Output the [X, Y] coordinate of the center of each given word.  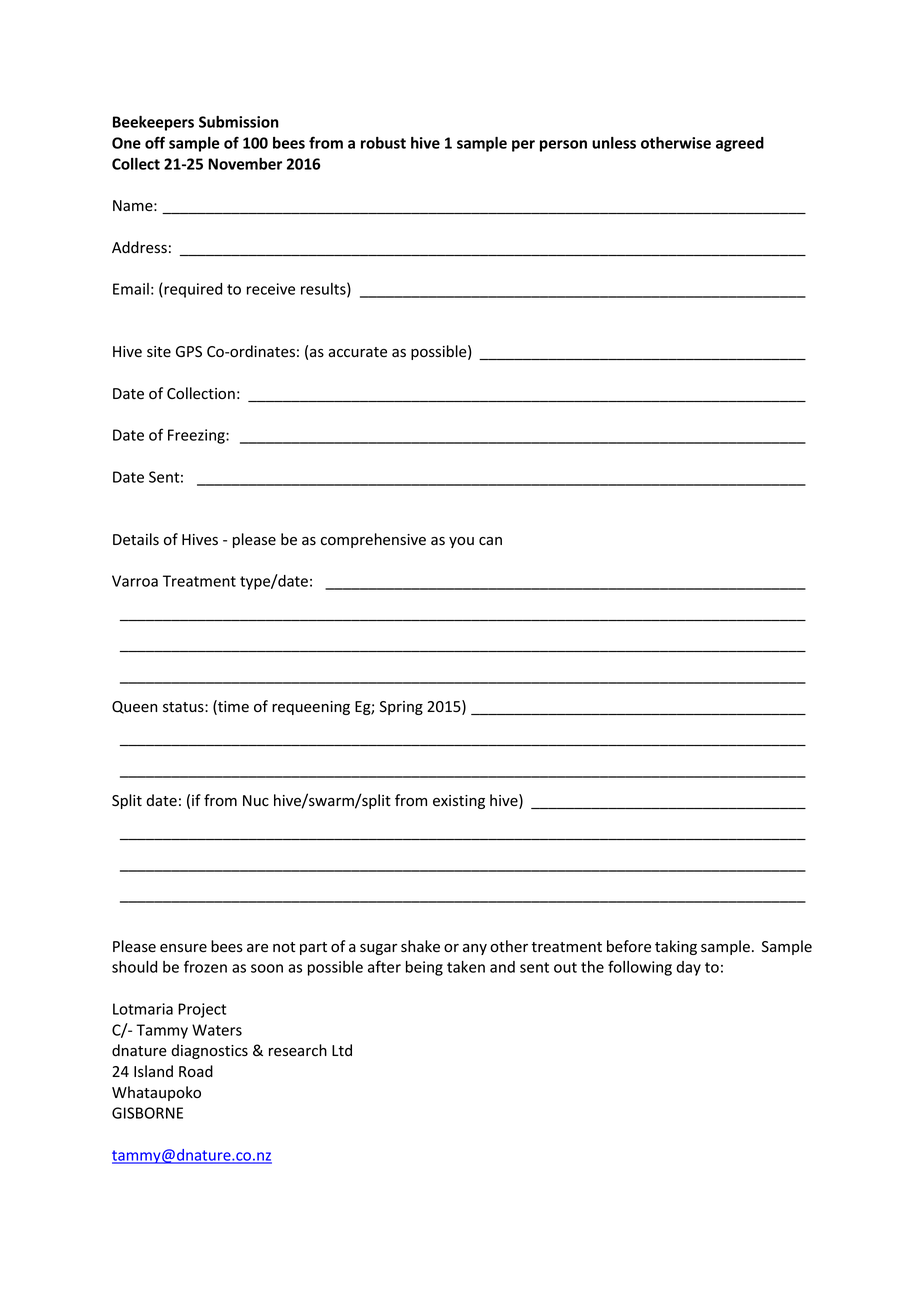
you [461, 542]
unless [614, 143]
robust [383, 143]
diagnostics [209, 1051]
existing [459, 802]
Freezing [197, 436]
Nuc [256, 800]
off [155, 142]
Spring [401, 708]
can [490, 541]
